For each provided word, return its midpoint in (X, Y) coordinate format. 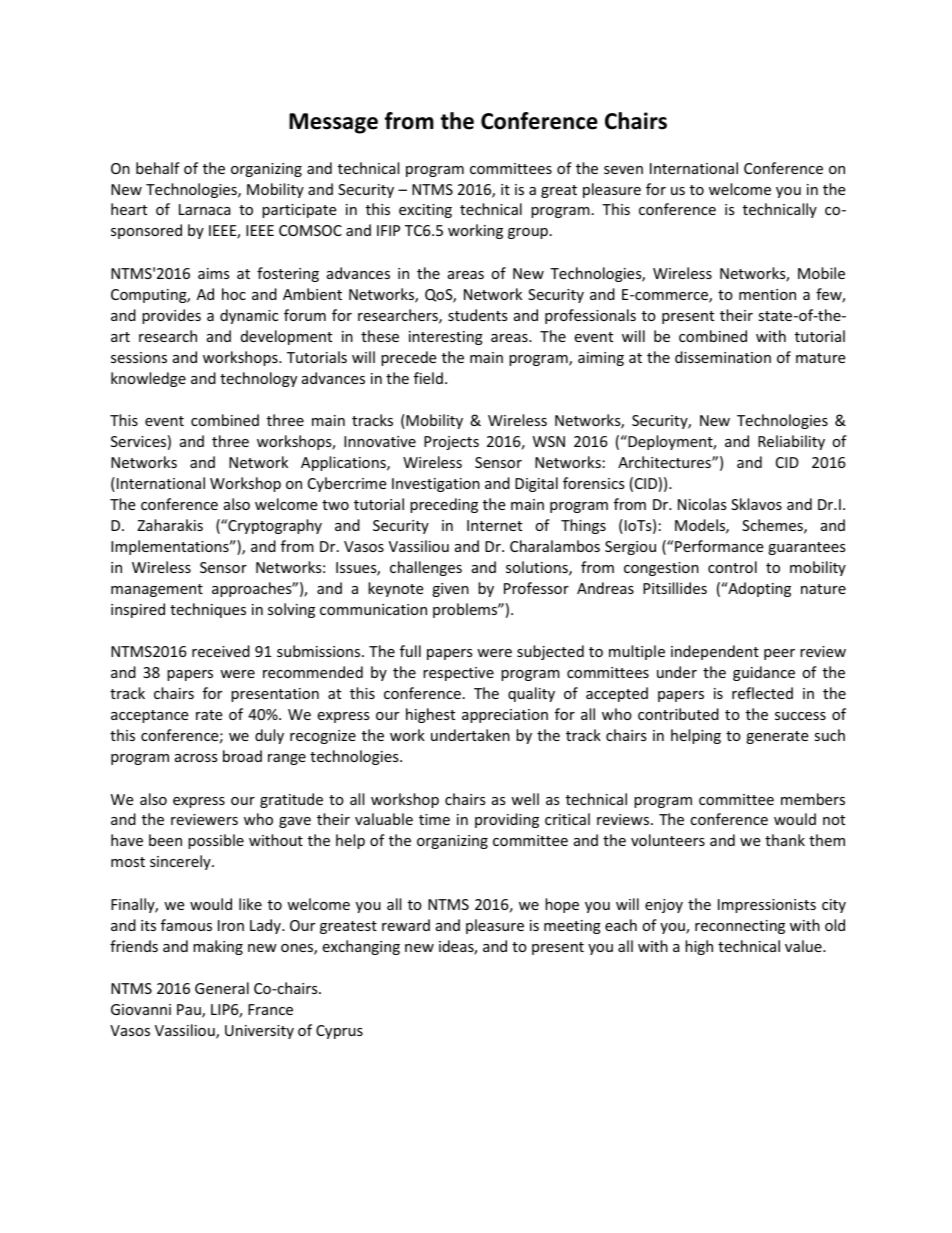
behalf (158, 168)
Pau (190, 1011)
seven (623, 170)
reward (406, 925)
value (804, 946)
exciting (425, 211)
